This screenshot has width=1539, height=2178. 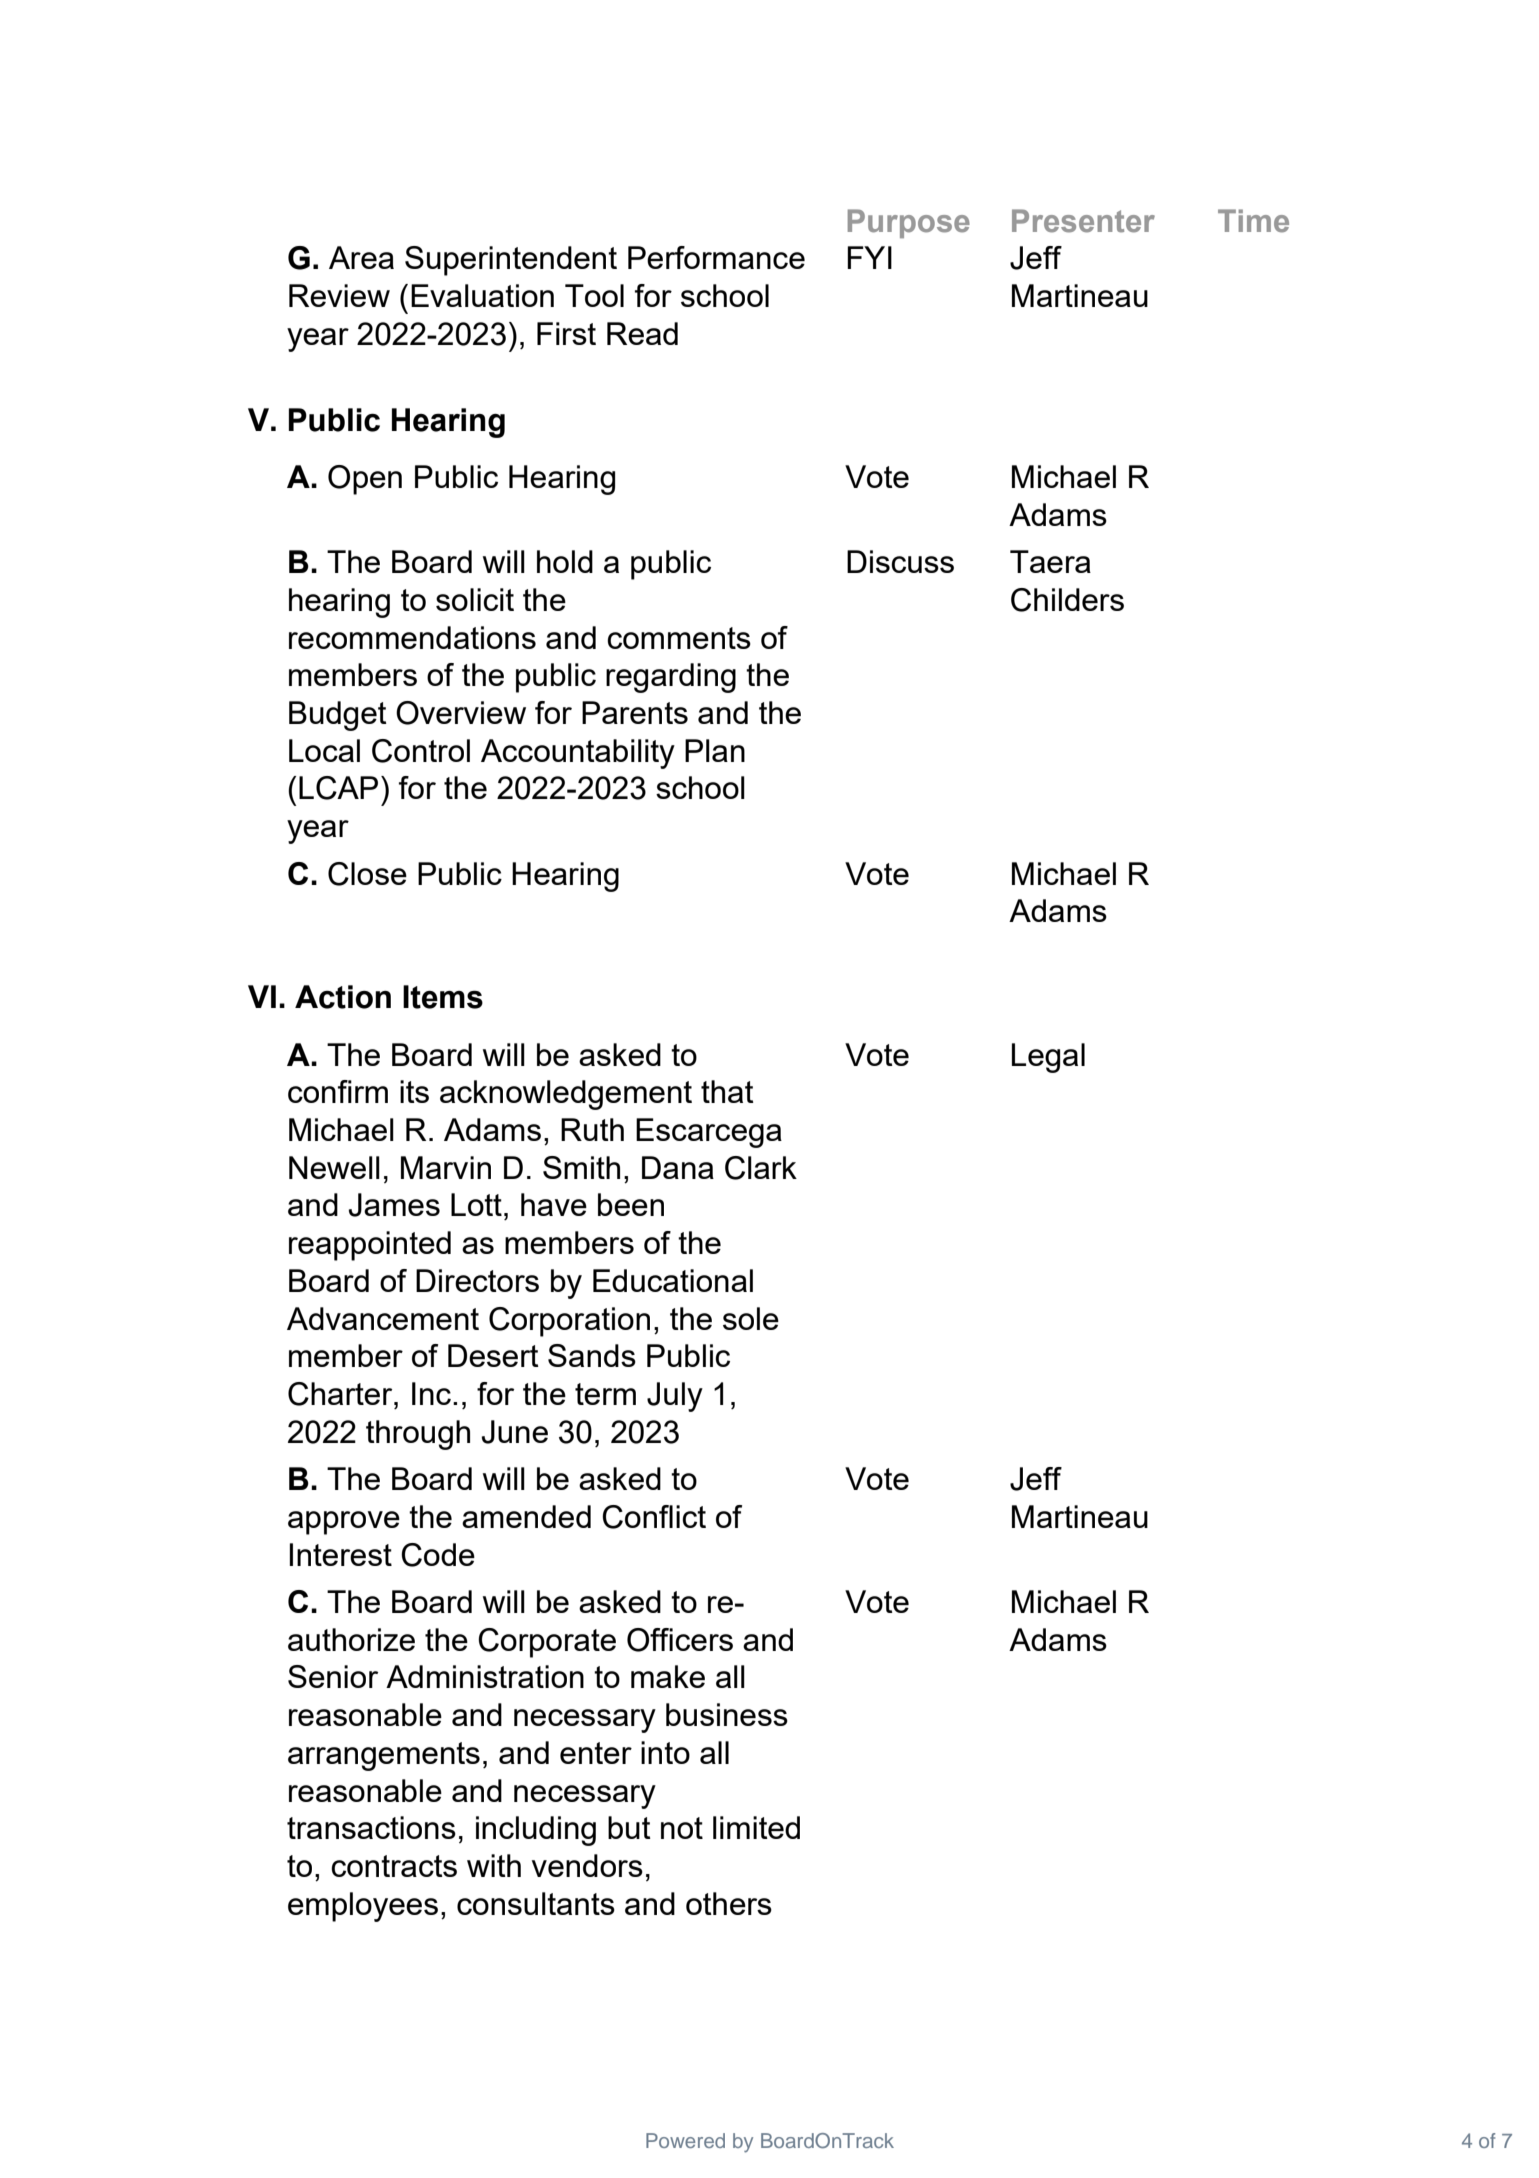 I want to click on that, so click(x=727, y=1091).
